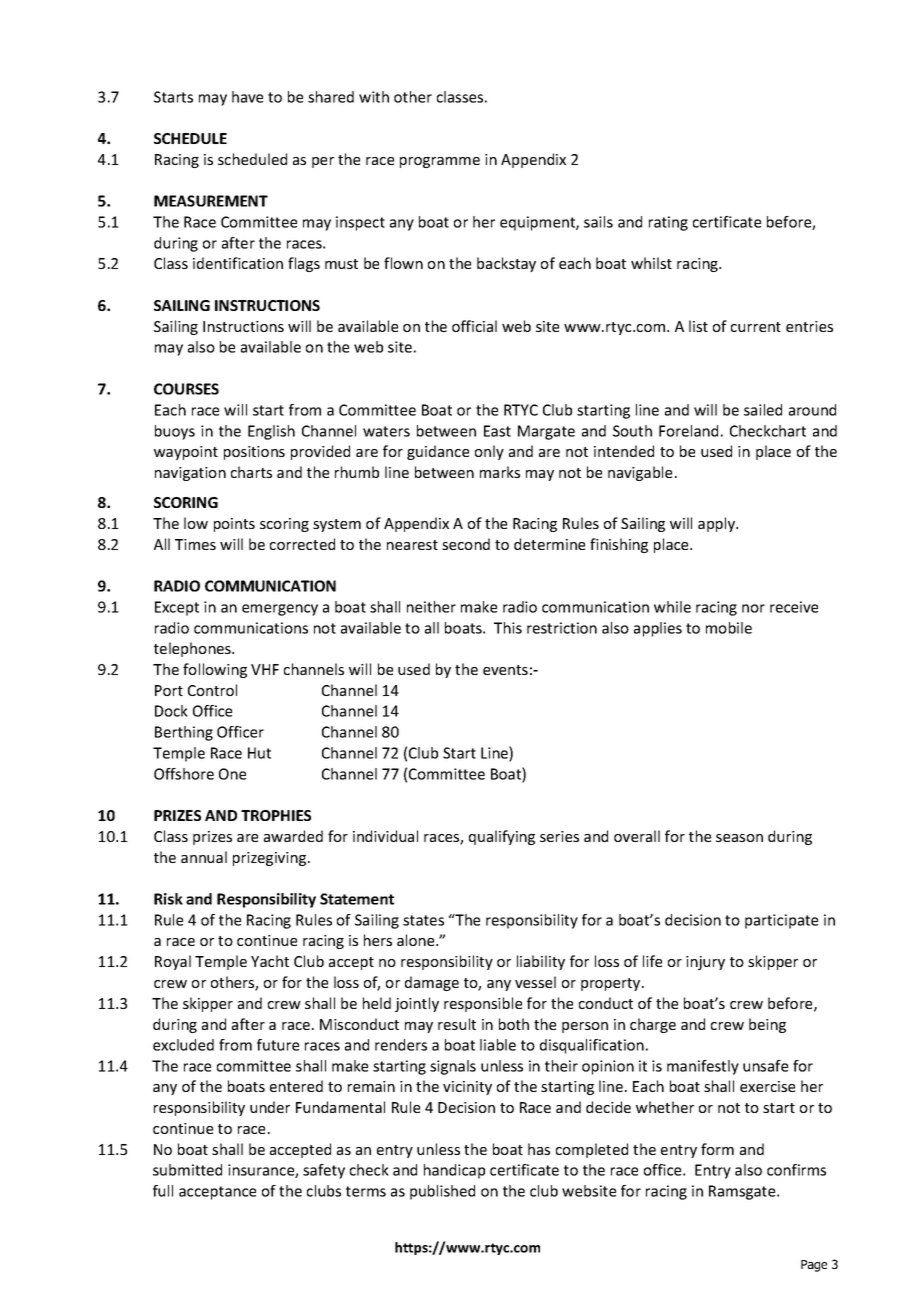 Image resolution: width=924 pixels, height=1308 pixels. What do you see at coordinates (814, 1266) in the screenshot?
I see `Page` at bounding box center [814, 1266].
